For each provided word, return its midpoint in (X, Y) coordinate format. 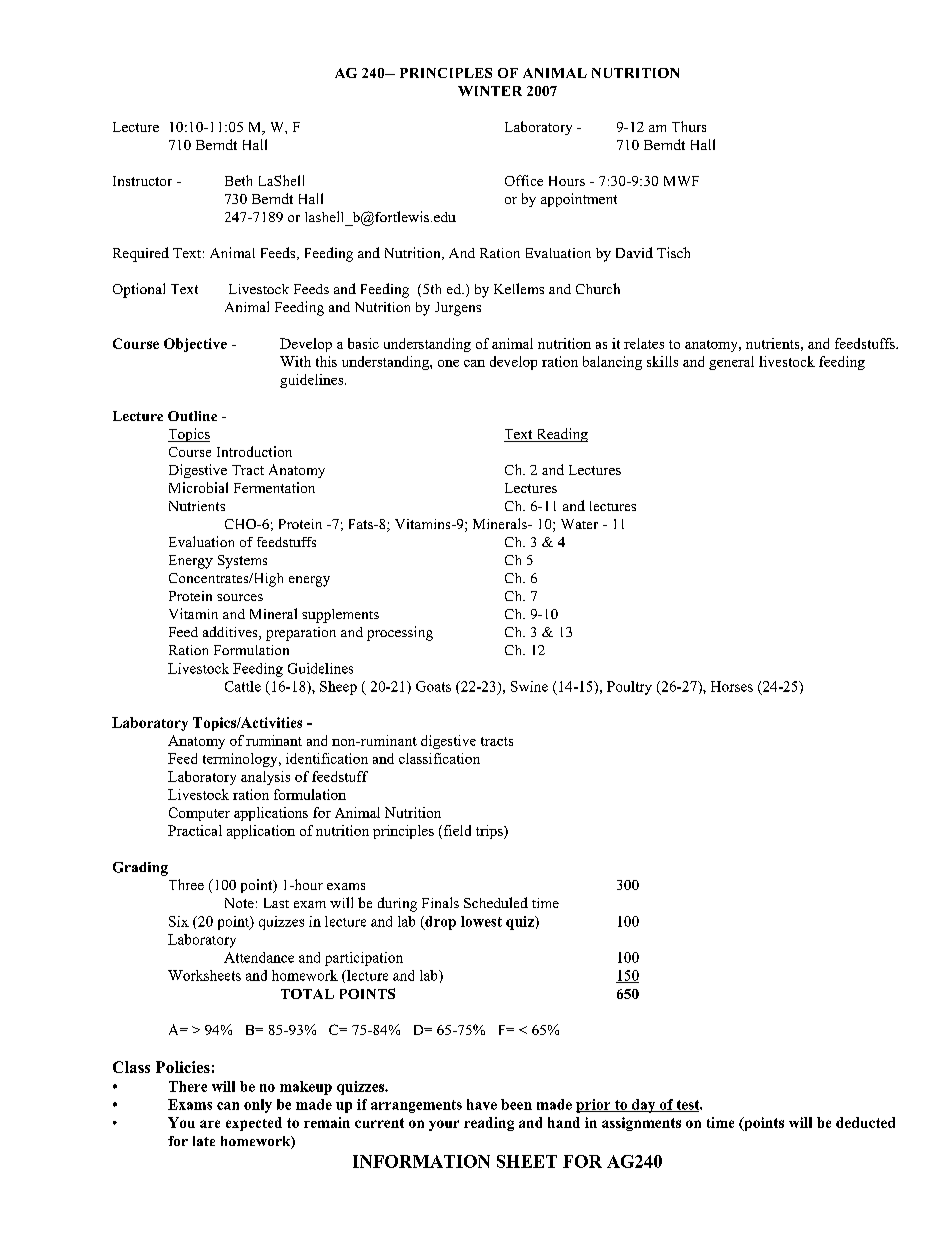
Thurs (689, 126)
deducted (865, 1122)
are (210, 1124)
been (516, 1104)
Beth (238, 180)
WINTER (490, 91)
